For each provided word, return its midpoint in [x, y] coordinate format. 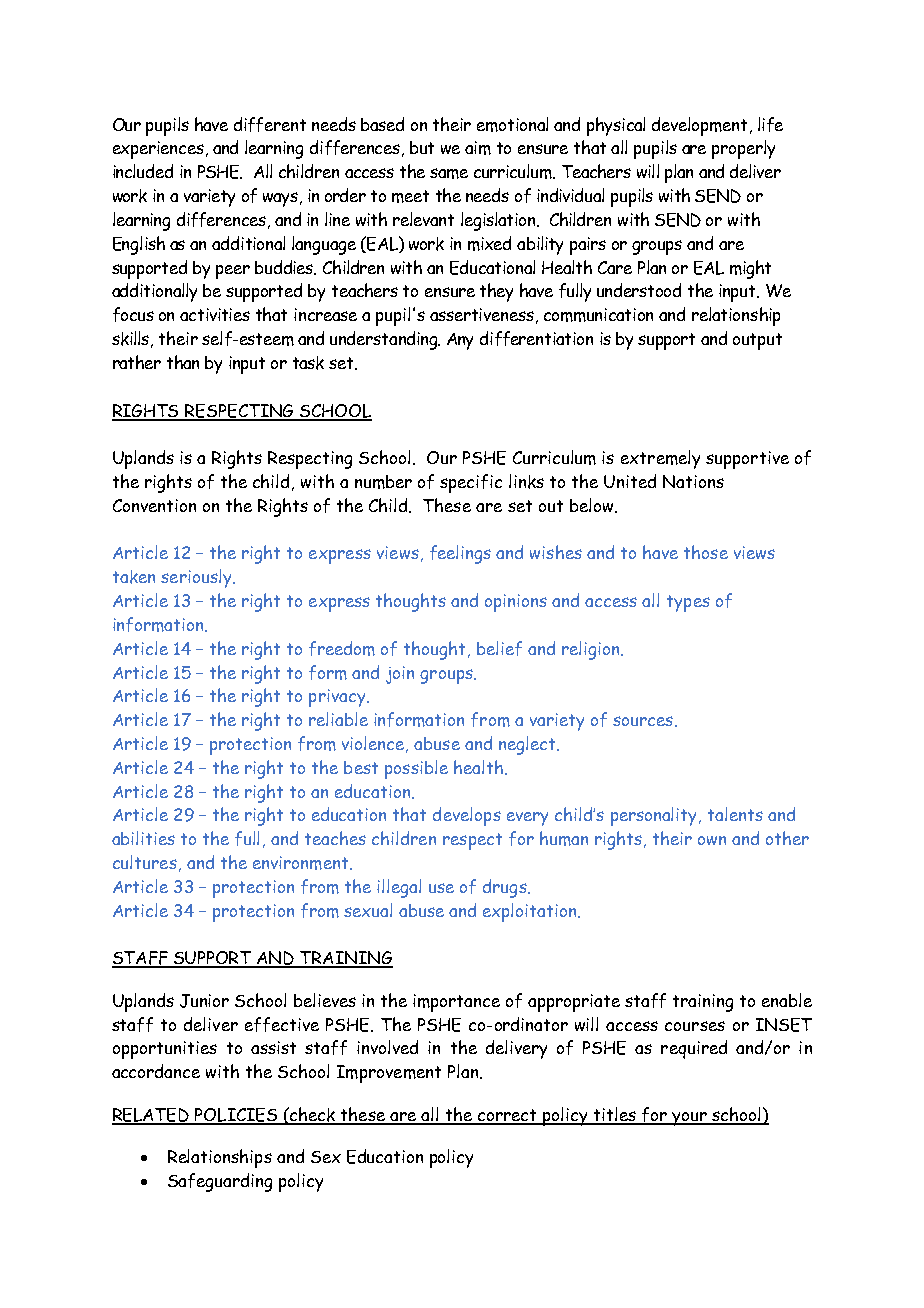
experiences [158, 150]
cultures [145, 862]
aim [478, 148]
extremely [660, 459]
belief [499, 648]
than [183, 362]
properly [743, 149]
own [712, 840]
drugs [506, 888]
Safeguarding [220, 1182]
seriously [197, 578]
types [688, 603]
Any [460, 341]
